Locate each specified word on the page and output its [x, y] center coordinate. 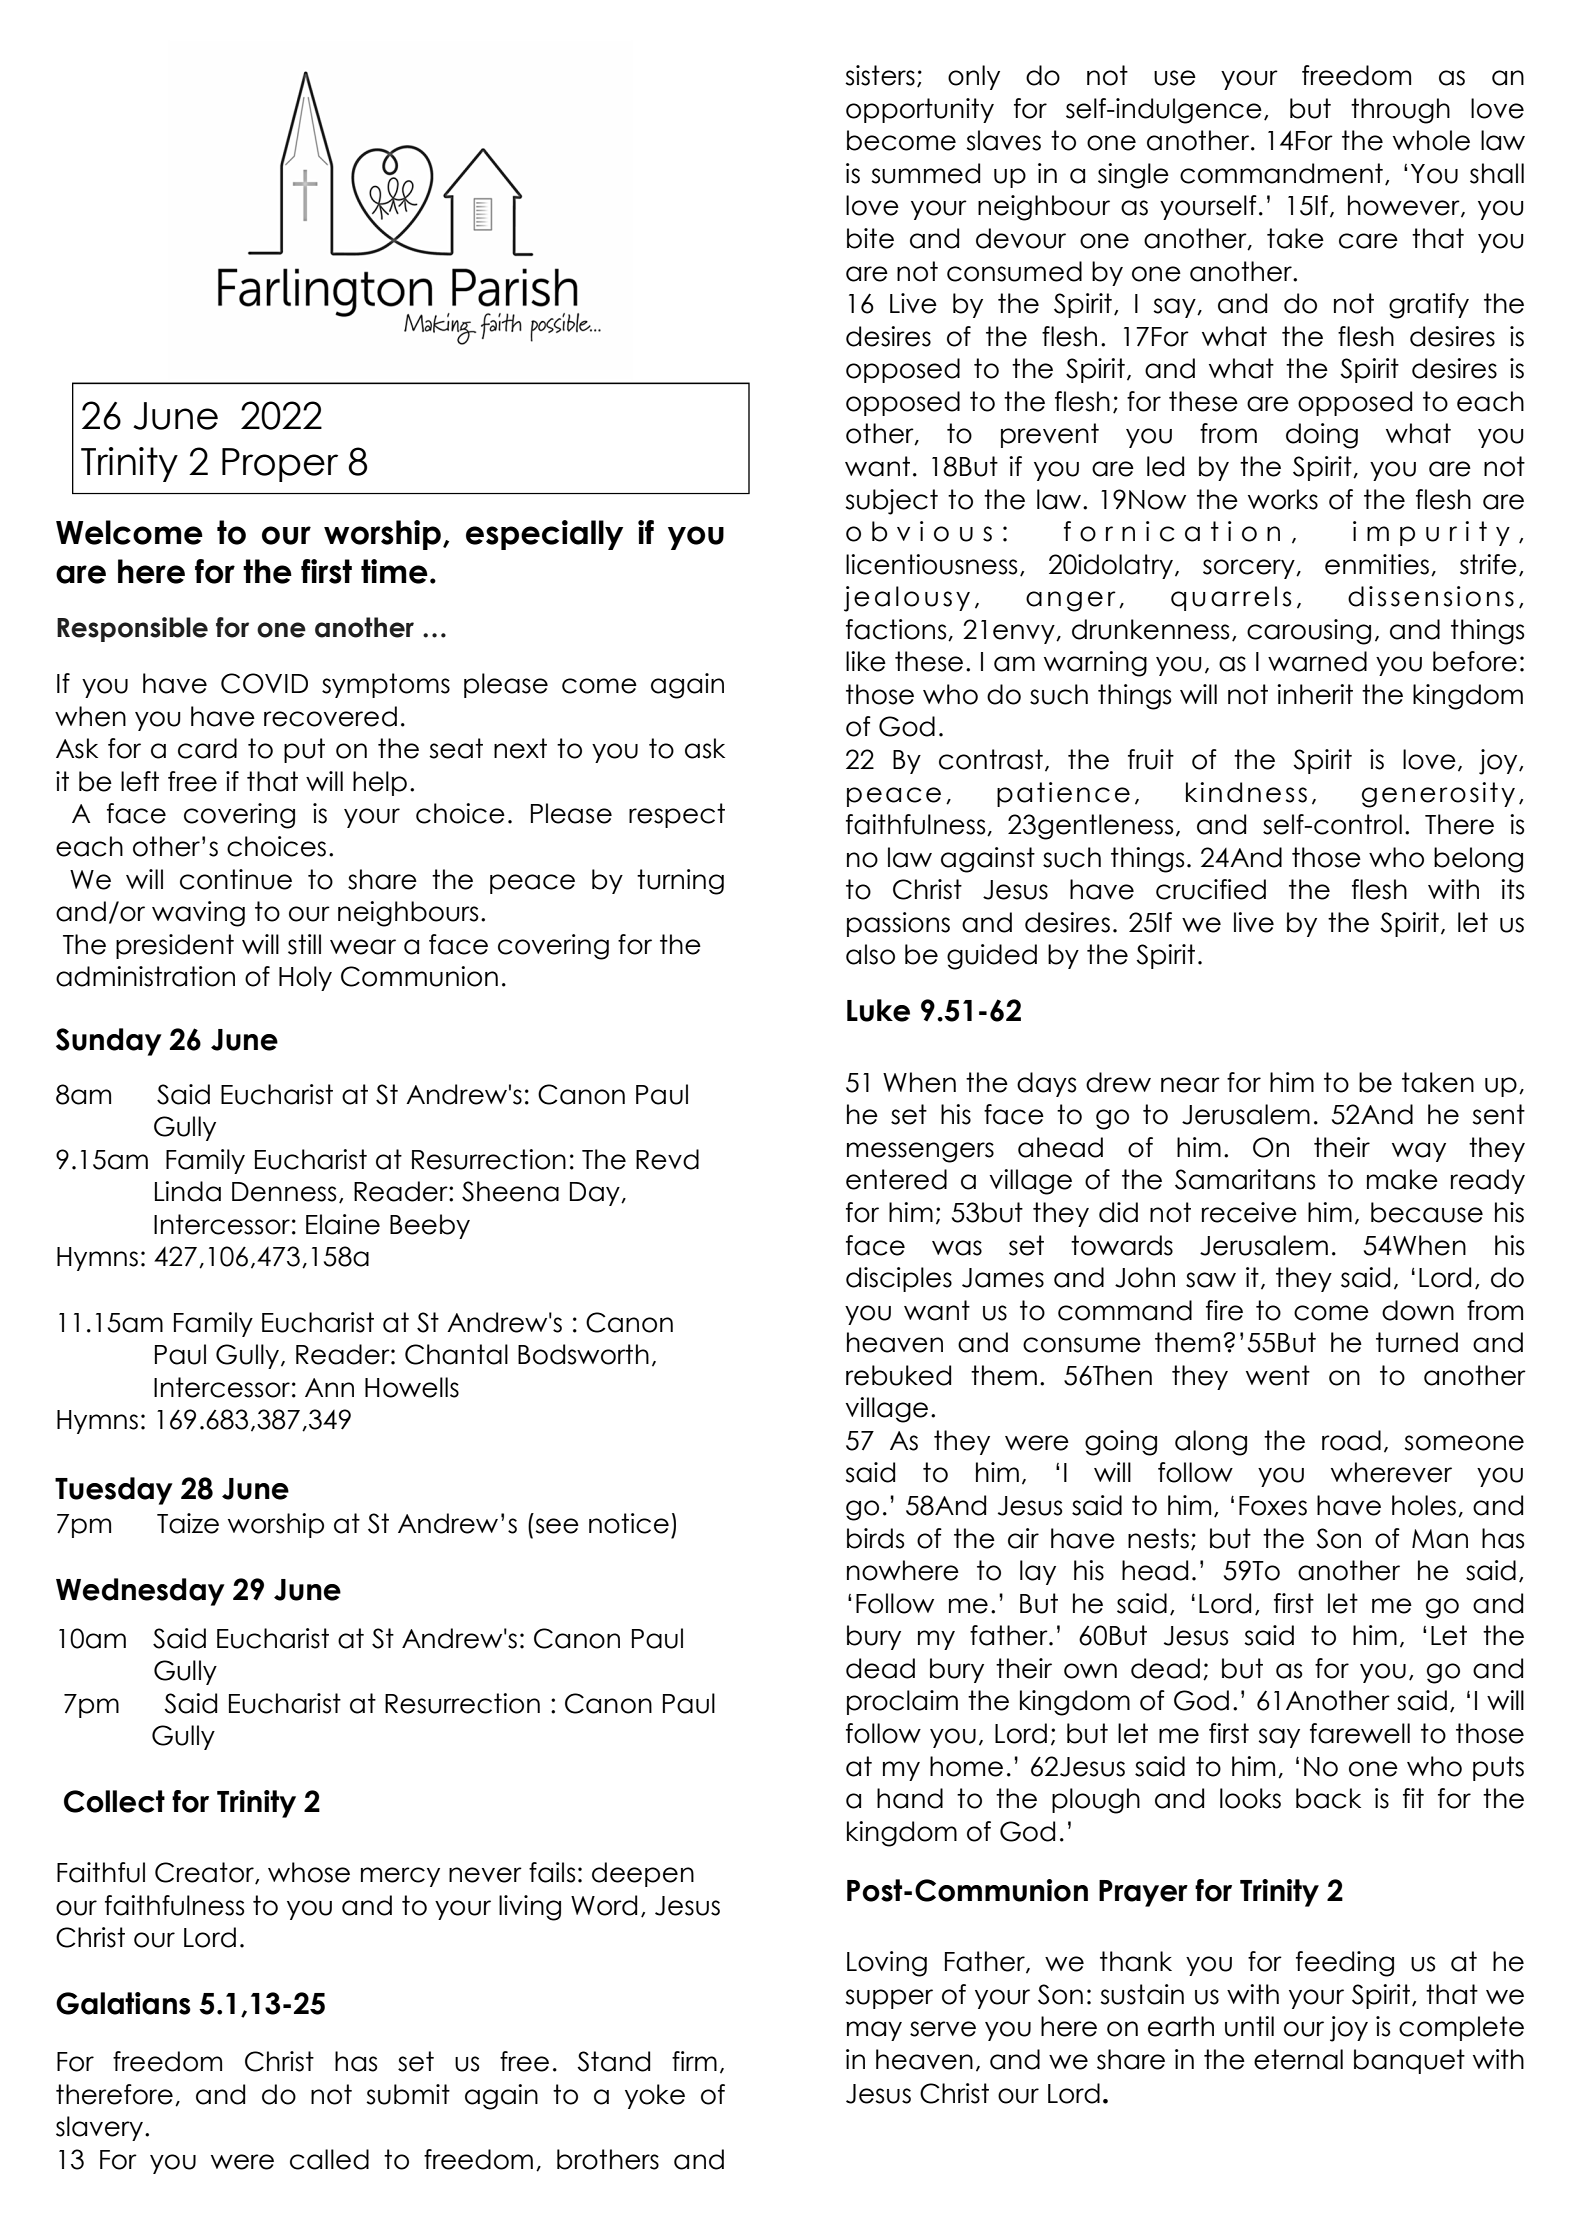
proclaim [902, 1702]
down [1418, 1310]
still [304, 944]
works [1283, 499]
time [394, 571]
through [1400, 111]
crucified [1211, 889]
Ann [329, 1387]
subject [891, 502]
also [870, 954]
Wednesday [140, 1592]
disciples [899, 1279]
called [329, 2159]
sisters [880, 75]
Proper [280, 465]
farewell [1360, 1733]
